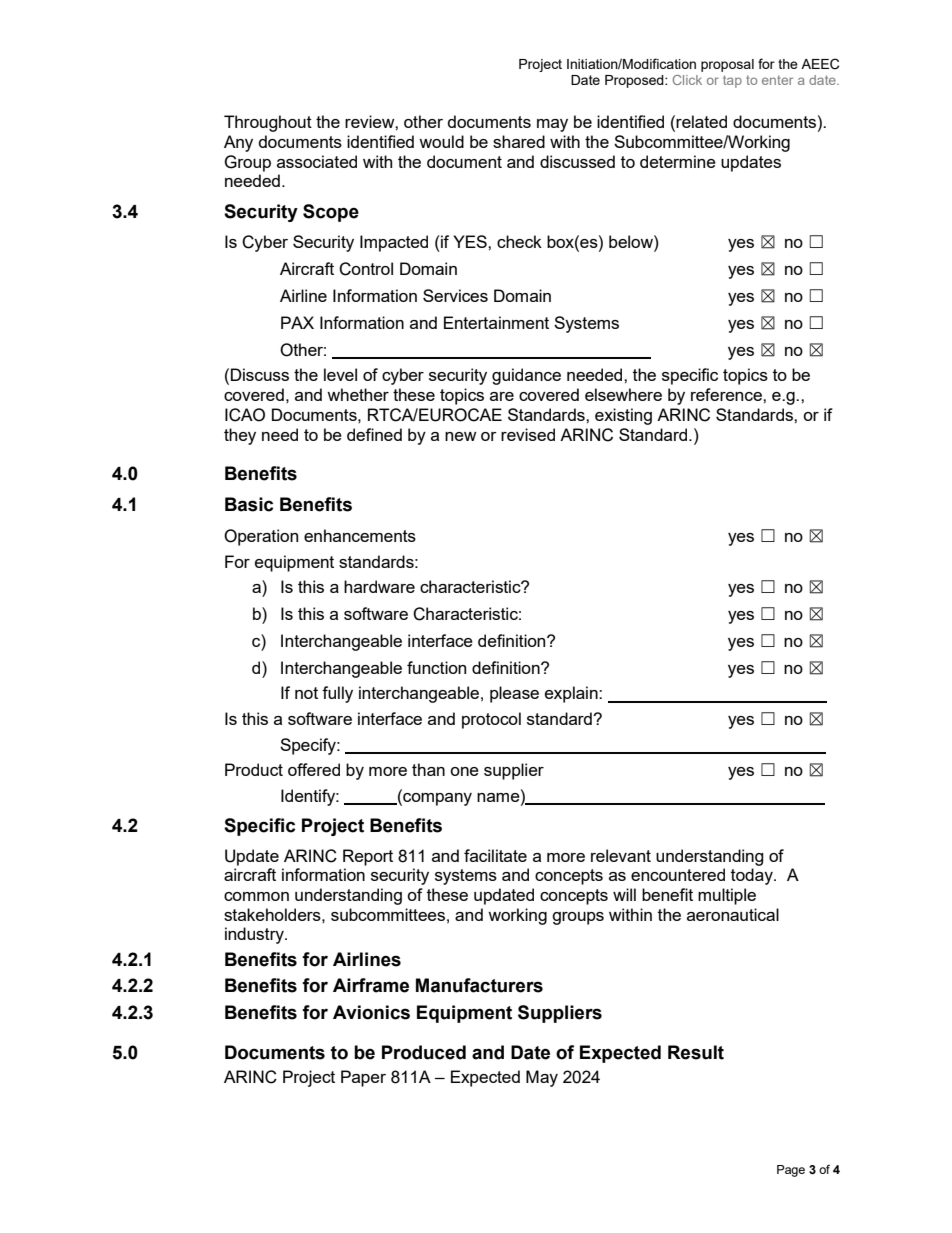  Describe the element at coordinates (526, 376) in the screenshot. I see `guidance` at that location.
